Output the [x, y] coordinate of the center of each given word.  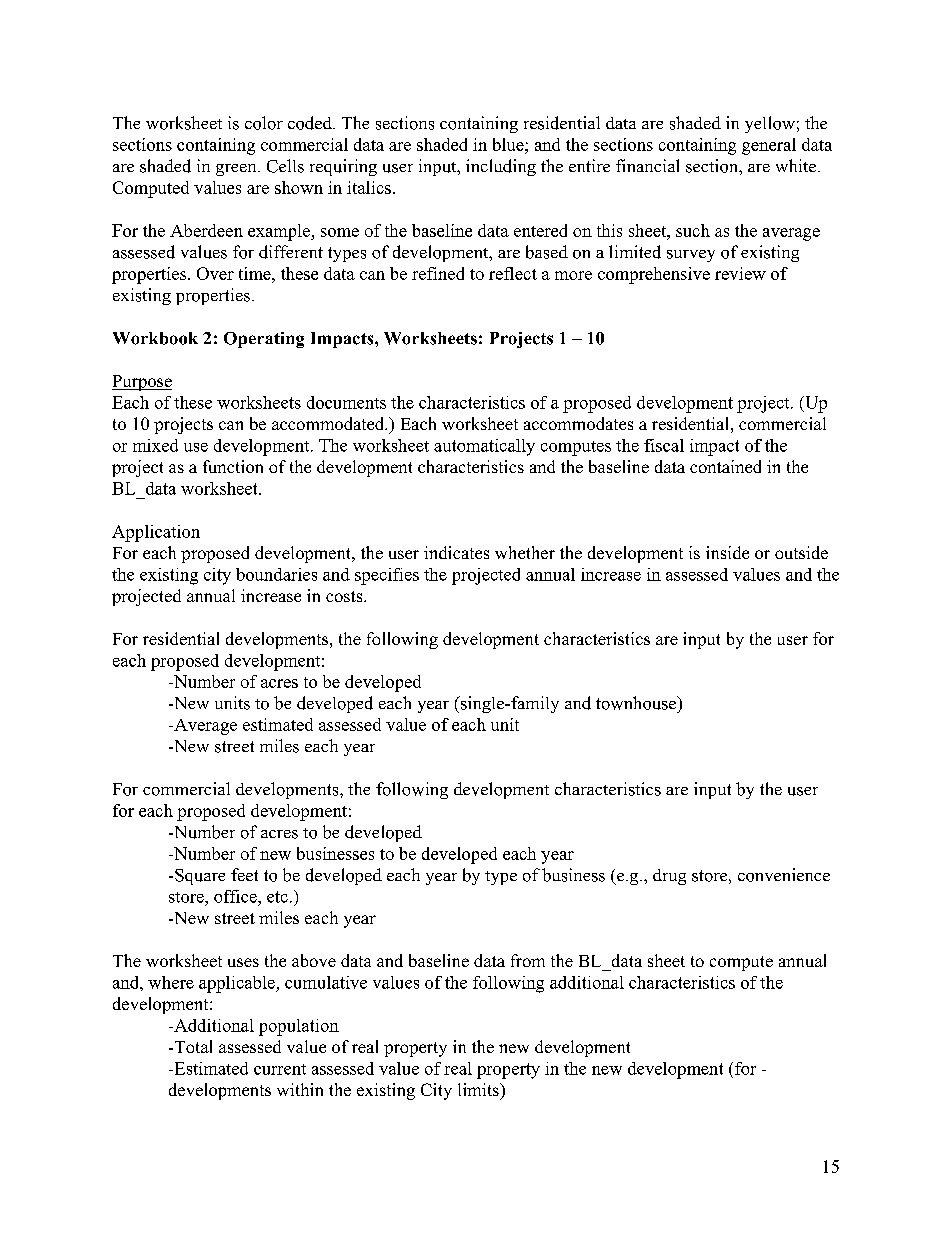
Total [192, 1046]
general [769, 146]
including [501, 167]
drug [669, 877]
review [740, 273]
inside [727, 552]
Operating [264, 340]
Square [200, 877]
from [528, 960]
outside [801, 552]
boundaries [276, 574]
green [237, 170]
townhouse [637, 703]
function [233, 466]
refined [438, 273]
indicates [456, 552]
